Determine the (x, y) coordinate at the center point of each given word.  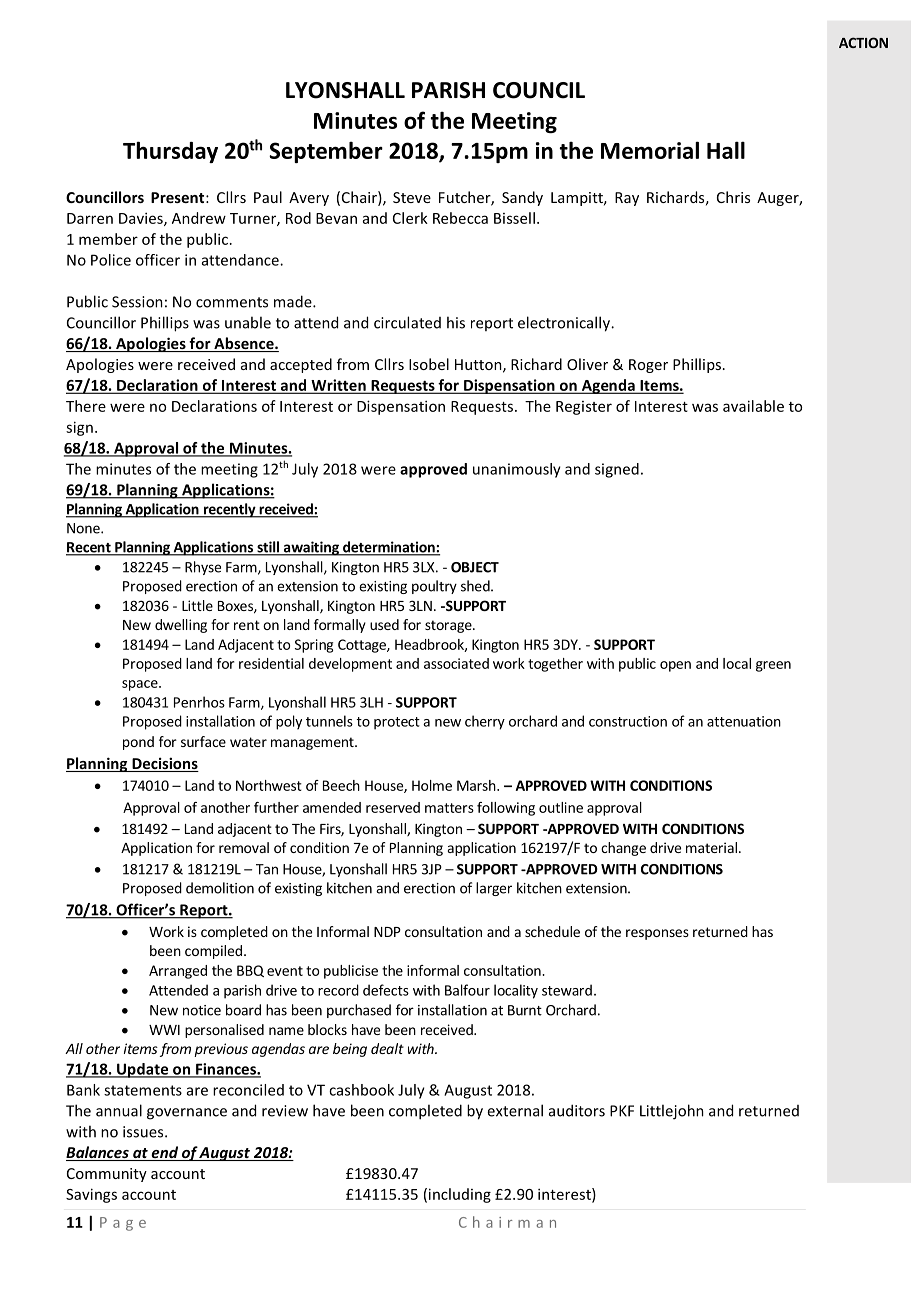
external (515, 1110)
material (711, 847)
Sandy (522, 198)
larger (494, 889)
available (753, 406)
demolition (220, 888)
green (773, 666)
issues (144, 1132)
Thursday (170, 152)
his (456, 322)
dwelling (181, 626)
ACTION (863, 42)
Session (137, 302)
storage (449, 626)
